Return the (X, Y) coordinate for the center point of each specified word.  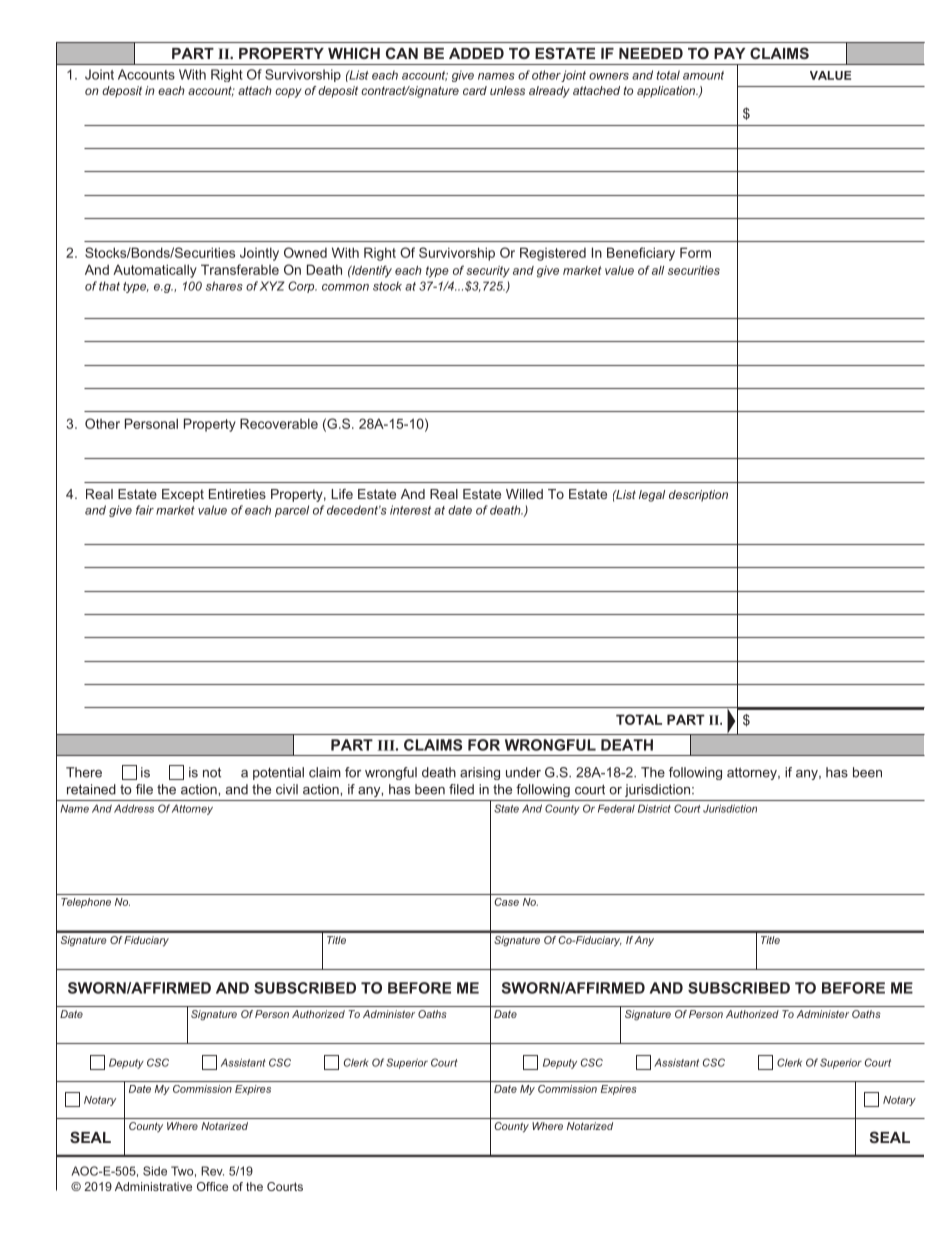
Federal (616, 808)
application (667, 92)
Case (506, 902)
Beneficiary (641, 254)
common (345, 287)
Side (155, 1171)
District (654, 808)
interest (410, 510)
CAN (402, 53)
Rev (212, 1171)
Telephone (86, 903)
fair (145, 510)
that (109, 286)
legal (652, 496)
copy (288, 93)
